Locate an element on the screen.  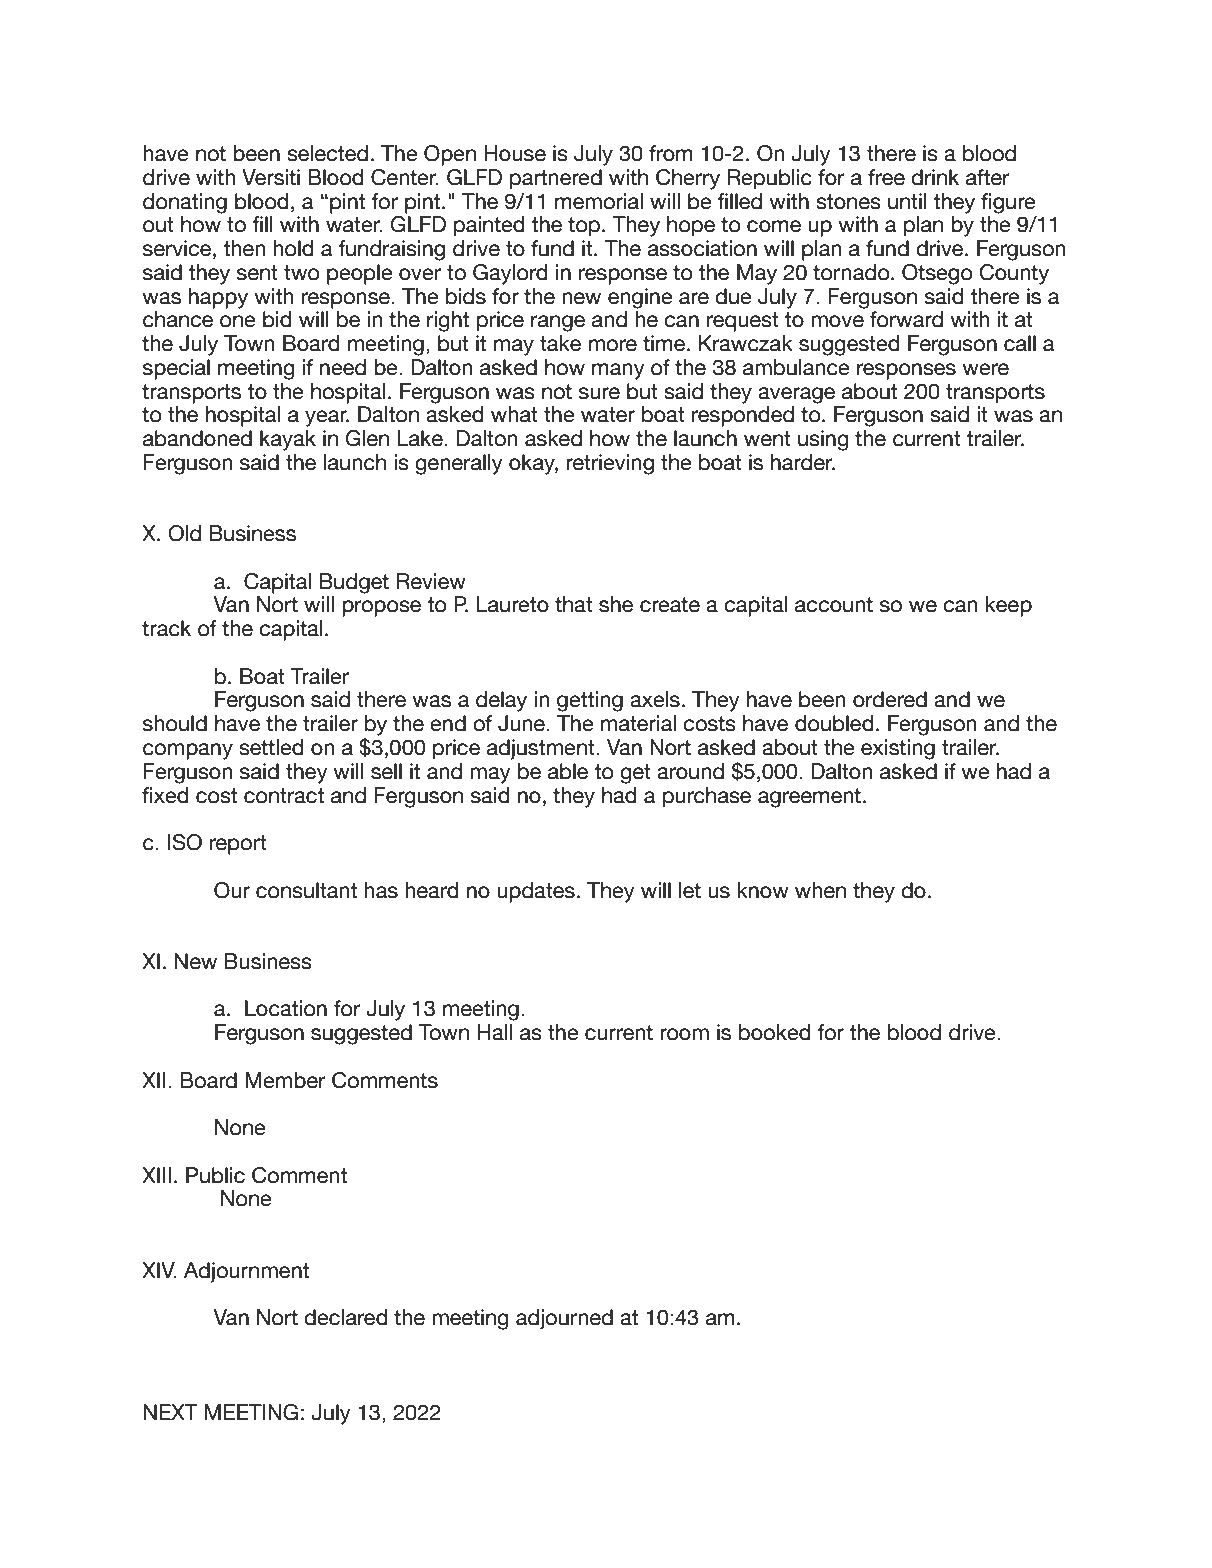
memorial is located at coordinates (599, 201).
